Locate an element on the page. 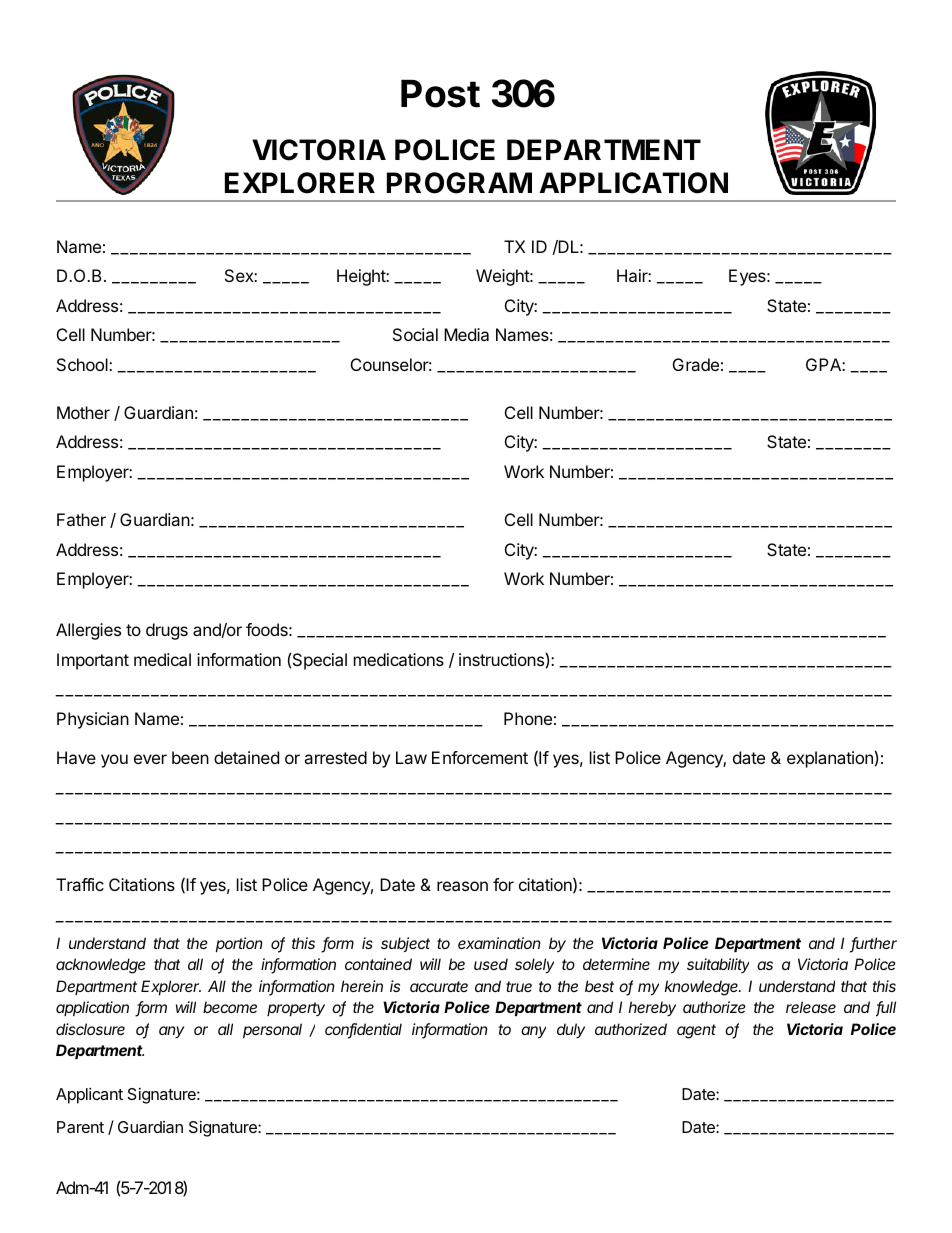 The width and height of the page is (952, 1233). Post is located at coordinates (440, 94).
